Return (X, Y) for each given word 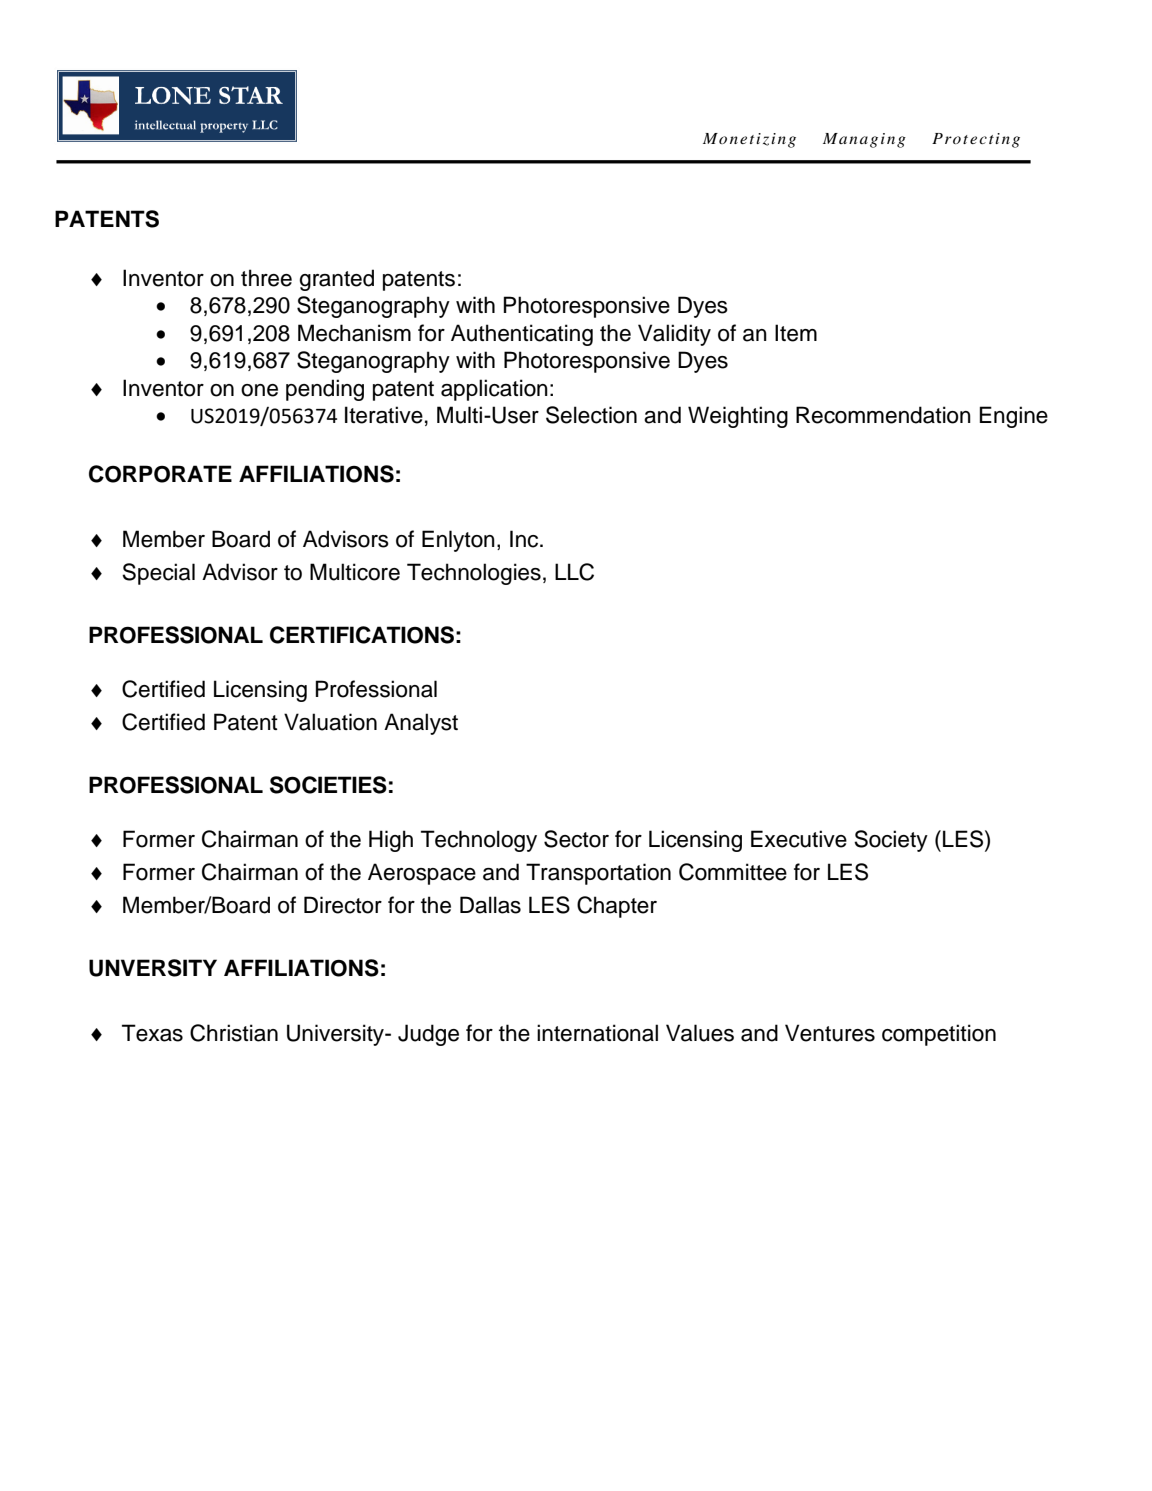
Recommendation (883, 415)
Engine (1014, 417)
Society (891, 841)
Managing (864, 140)
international (597, 1033)
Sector (576, 839)
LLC (574, 572)
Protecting (976, 140)
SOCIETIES (328, 785)
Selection (591, 415)
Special (158, 574)
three (266, 278)
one (259, 390)
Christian (234, 1033)
